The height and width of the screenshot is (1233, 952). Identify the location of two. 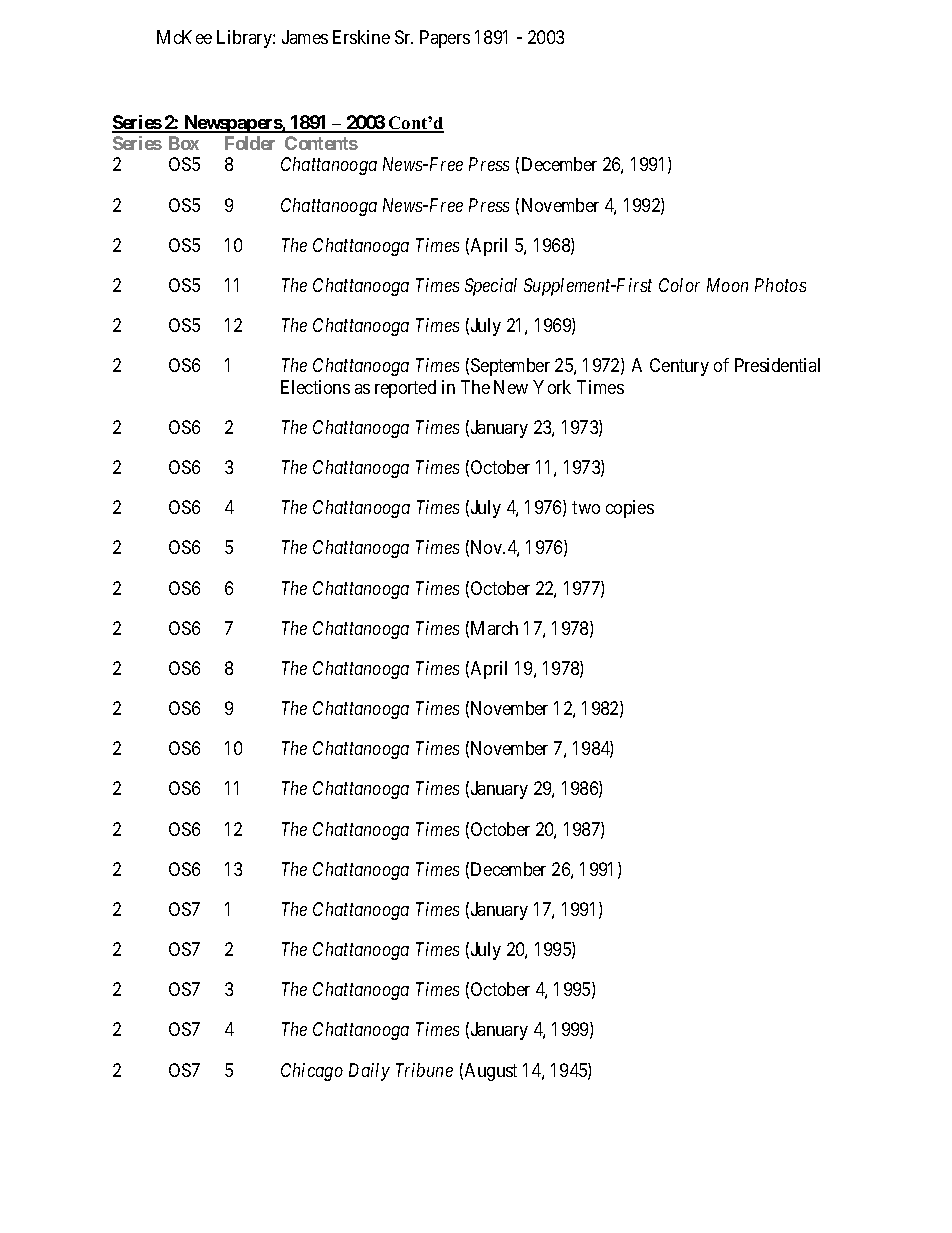
(586, 507).
